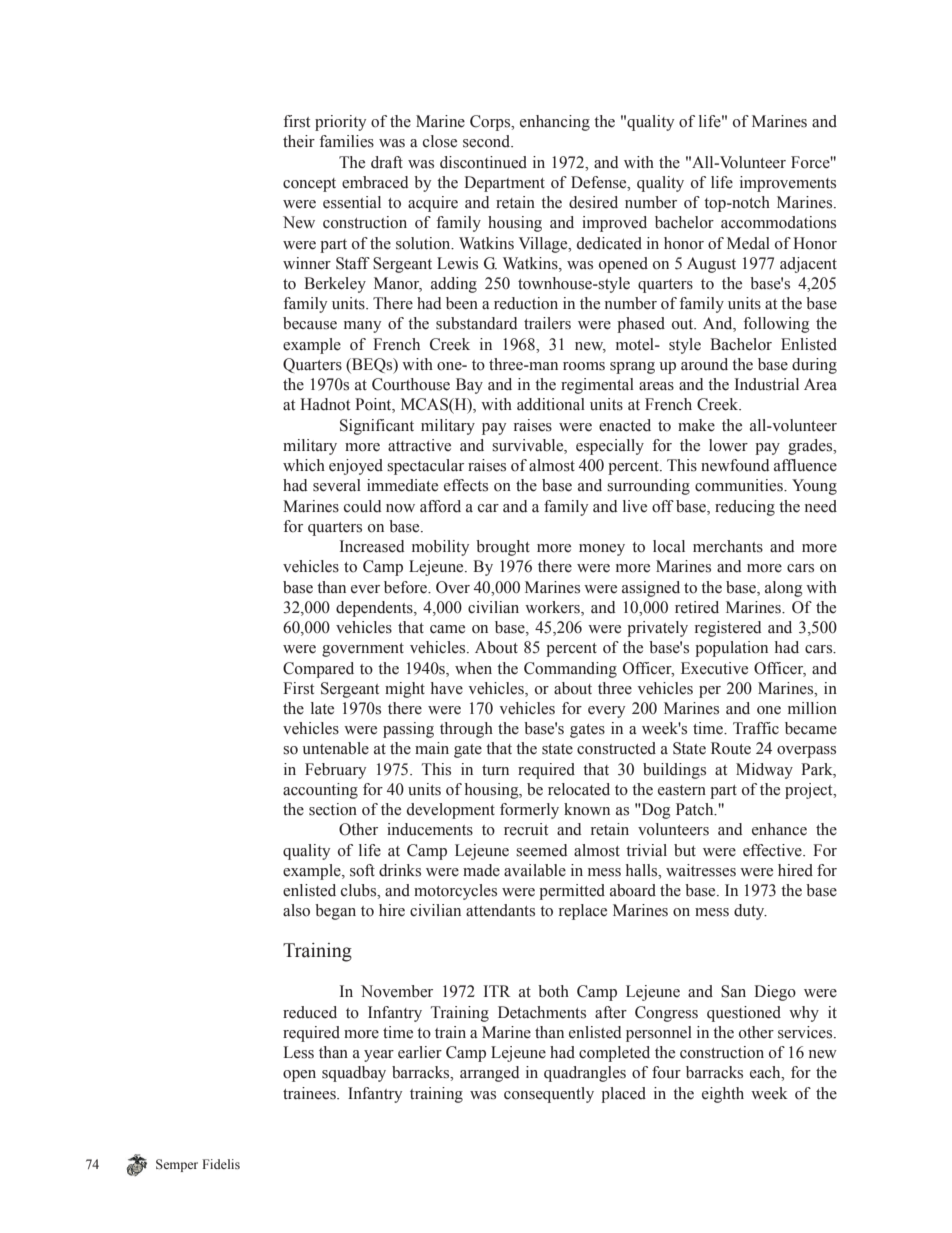 This screenshot has height=1233, width=952. I want to click on Compared, so click(318, 670).
